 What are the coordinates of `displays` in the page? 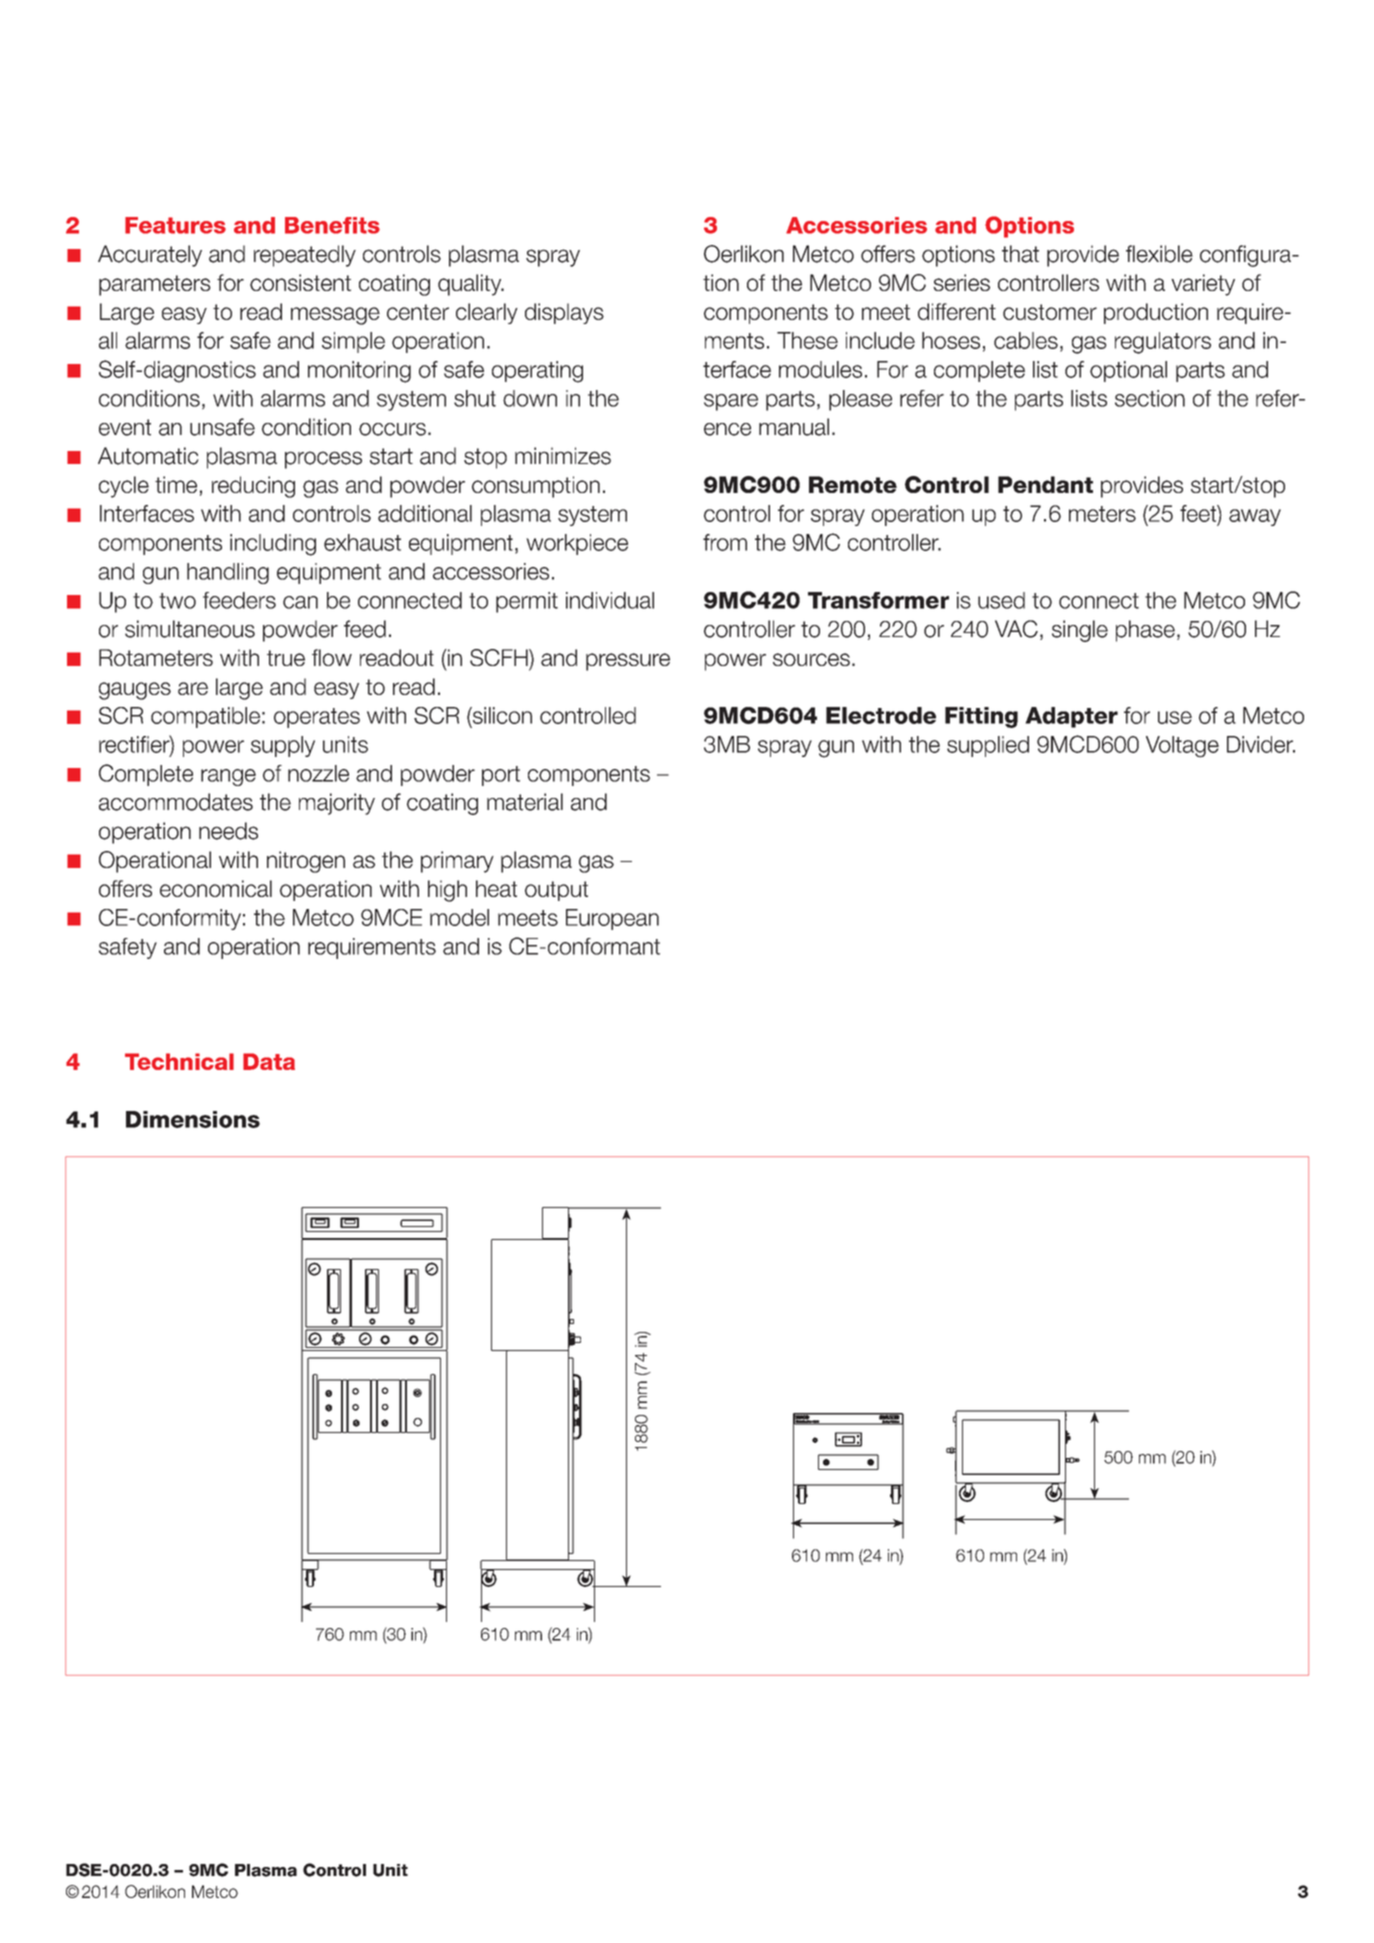 It's located at (564, 313).
